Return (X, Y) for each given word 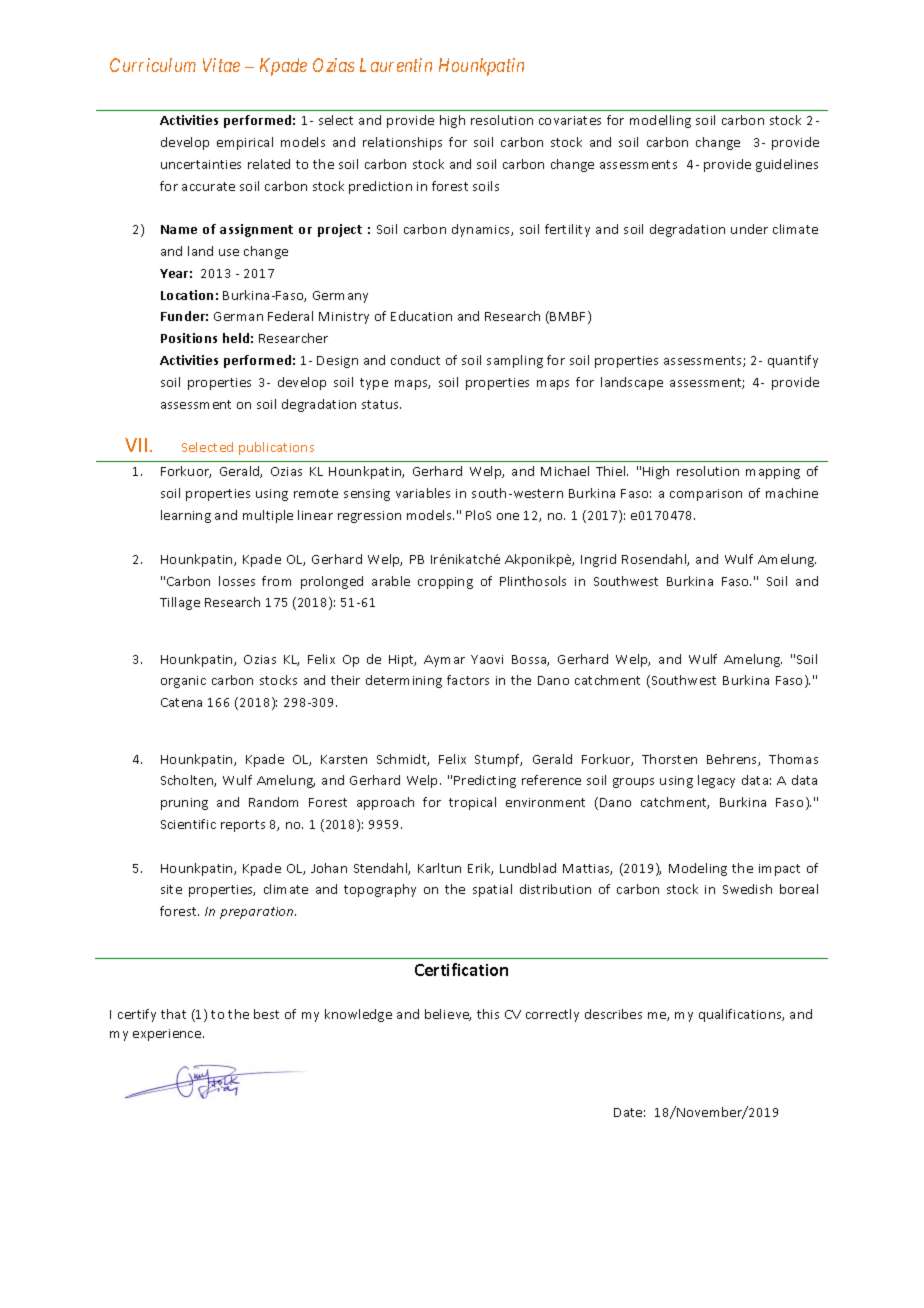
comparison (706, 495)
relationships (402, 143)
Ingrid (598, 560)
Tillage (180, 603)
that (173, 1014)
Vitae (221, 65)
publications (276, 448)
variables (423, 493)
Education (421, 316)
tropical (472, 803)
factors (468, 680)
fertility (567, 230)
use (229, 252)
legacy (716, 781)
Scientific (188, 824)
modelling (660, 121)
